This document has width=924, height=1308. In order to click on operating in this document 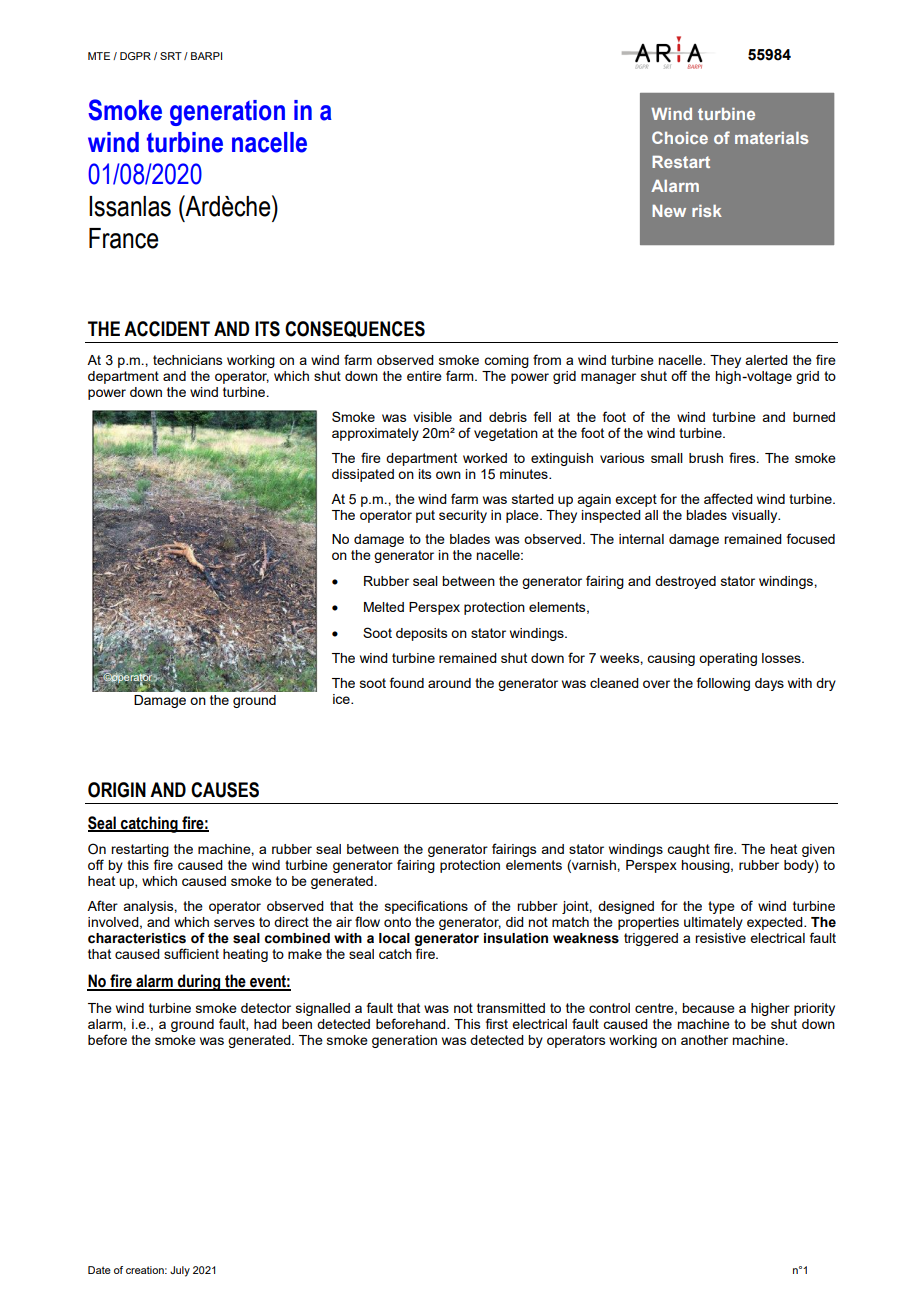, I will do `click(728, 659)`.
